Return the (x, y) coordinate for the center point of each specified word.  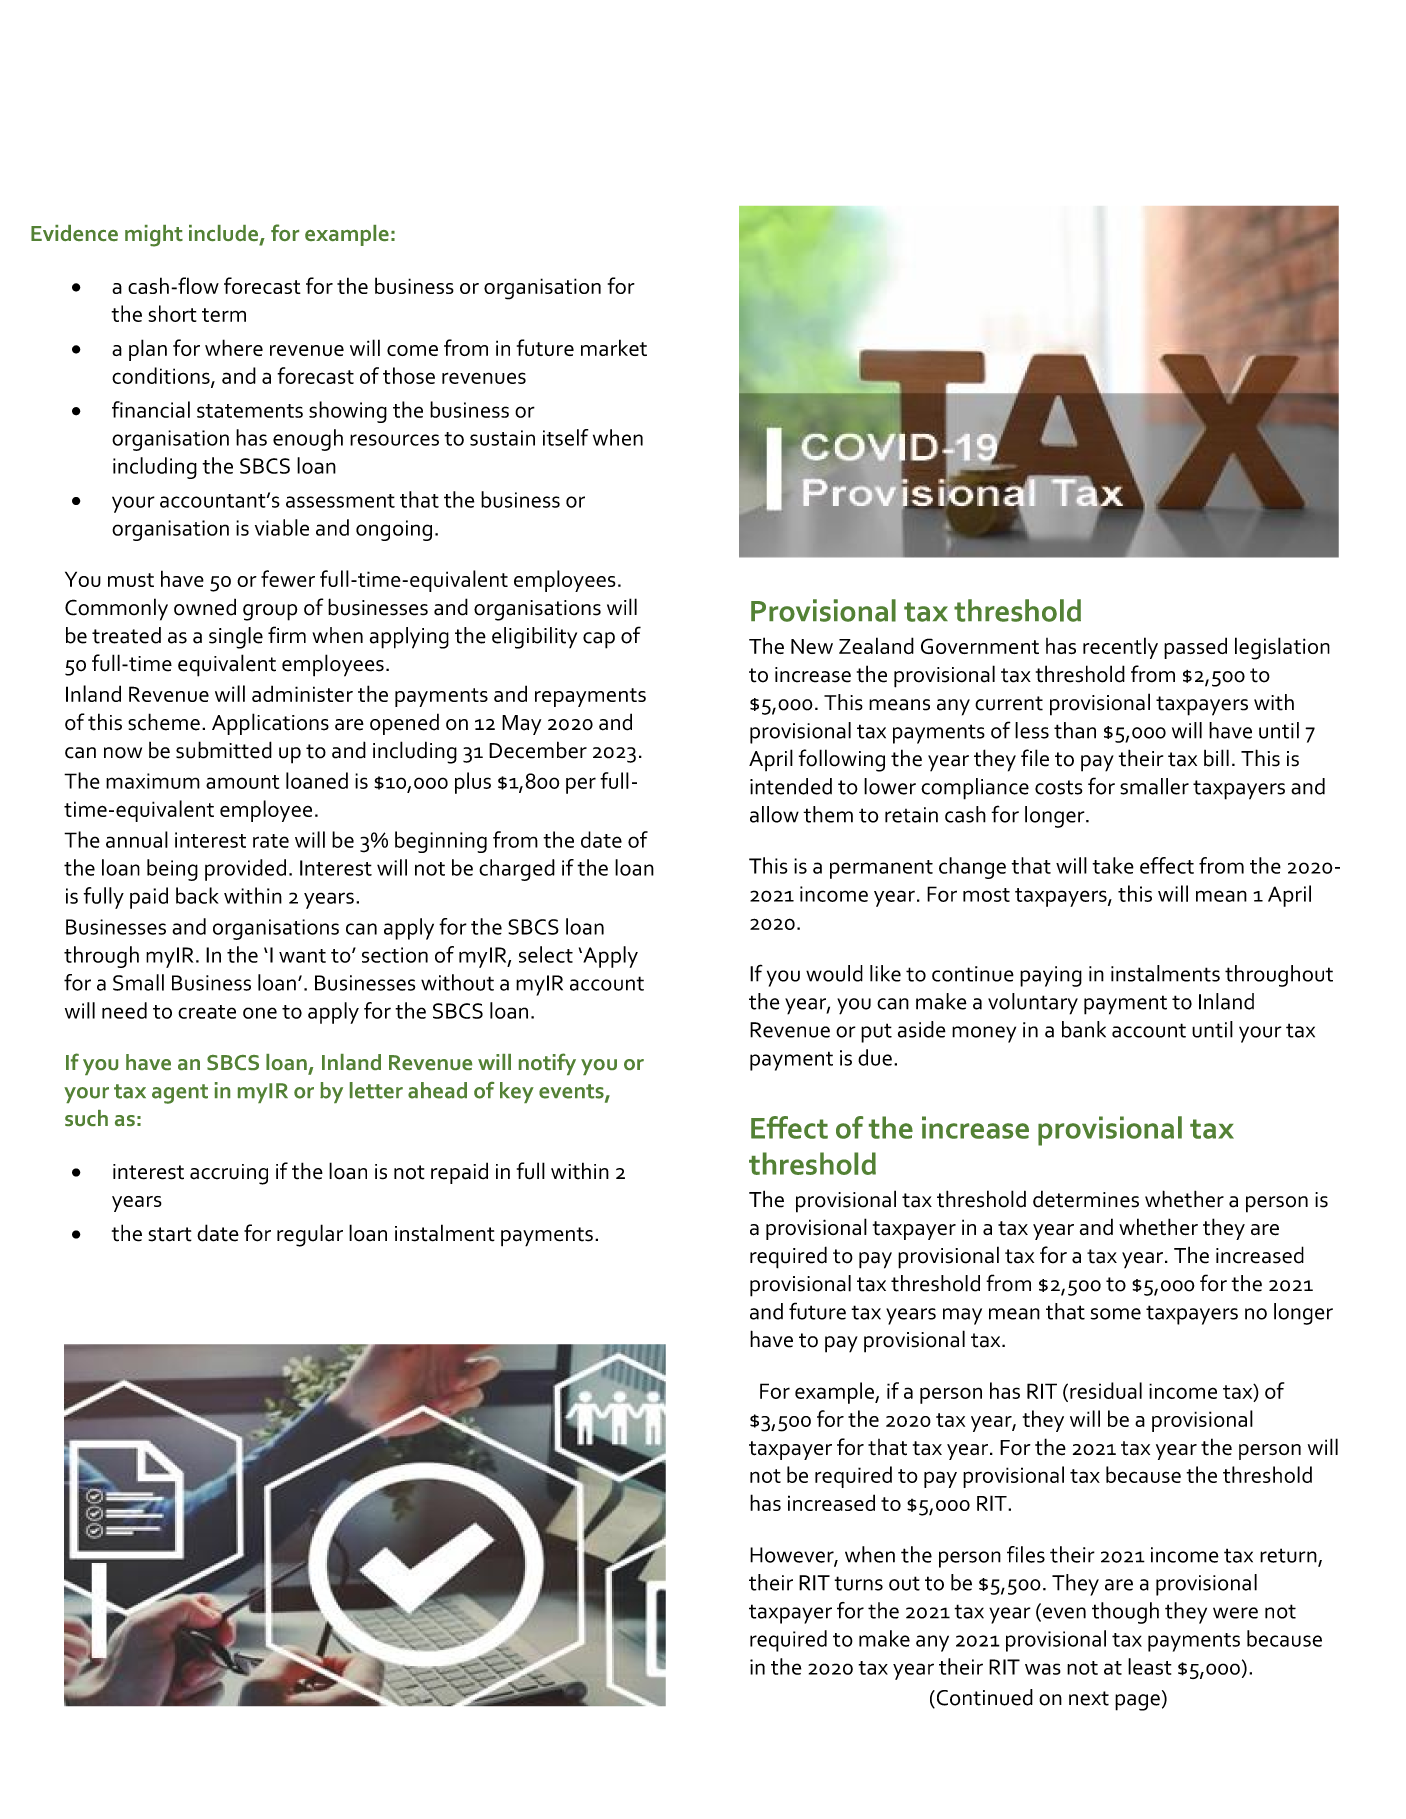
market (614, 347)
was (1043, 1669)
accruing (229, 1174)
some (1116, 1314)
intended (791, 786)
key (517, 1092)
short (172, 313)
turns (858, 1583)
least (1150, 1666)
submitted (224, 750)
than (1075, 730)
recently (1120, 648)
